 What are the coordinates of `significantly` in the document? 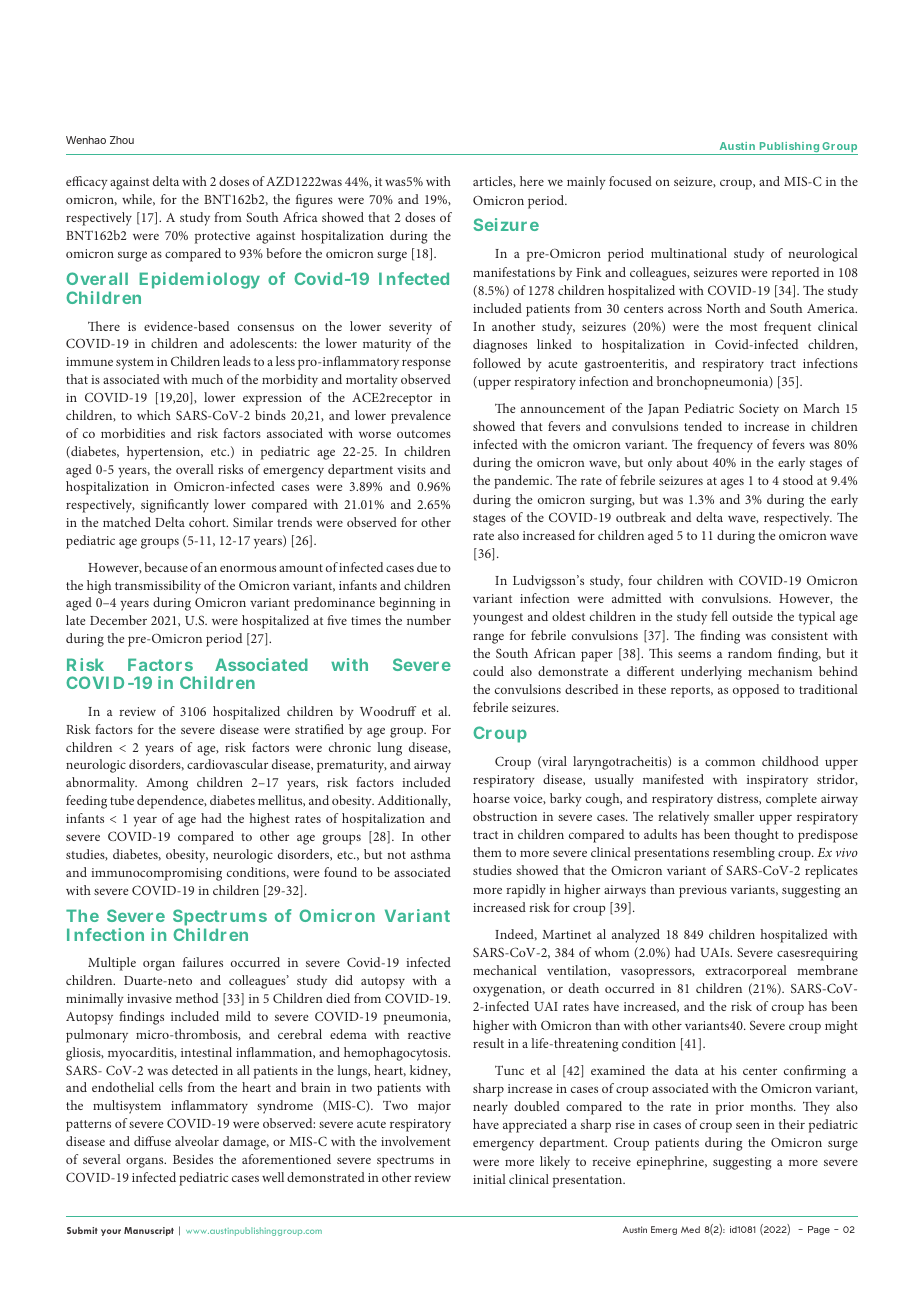 It's located at (175, 506).
